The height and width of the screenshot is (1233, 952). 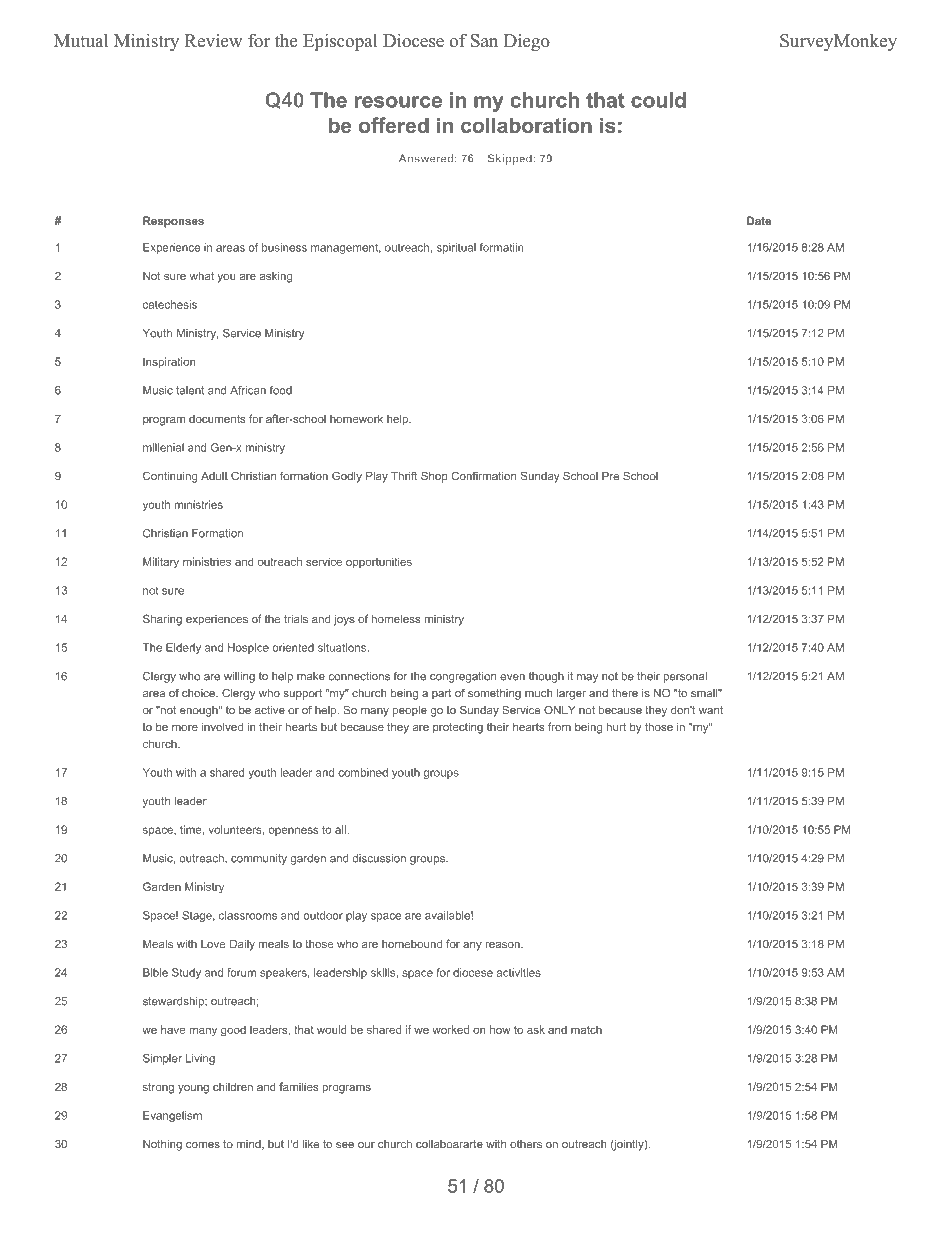 I want to click on match, so click(x=586, y=1029).
